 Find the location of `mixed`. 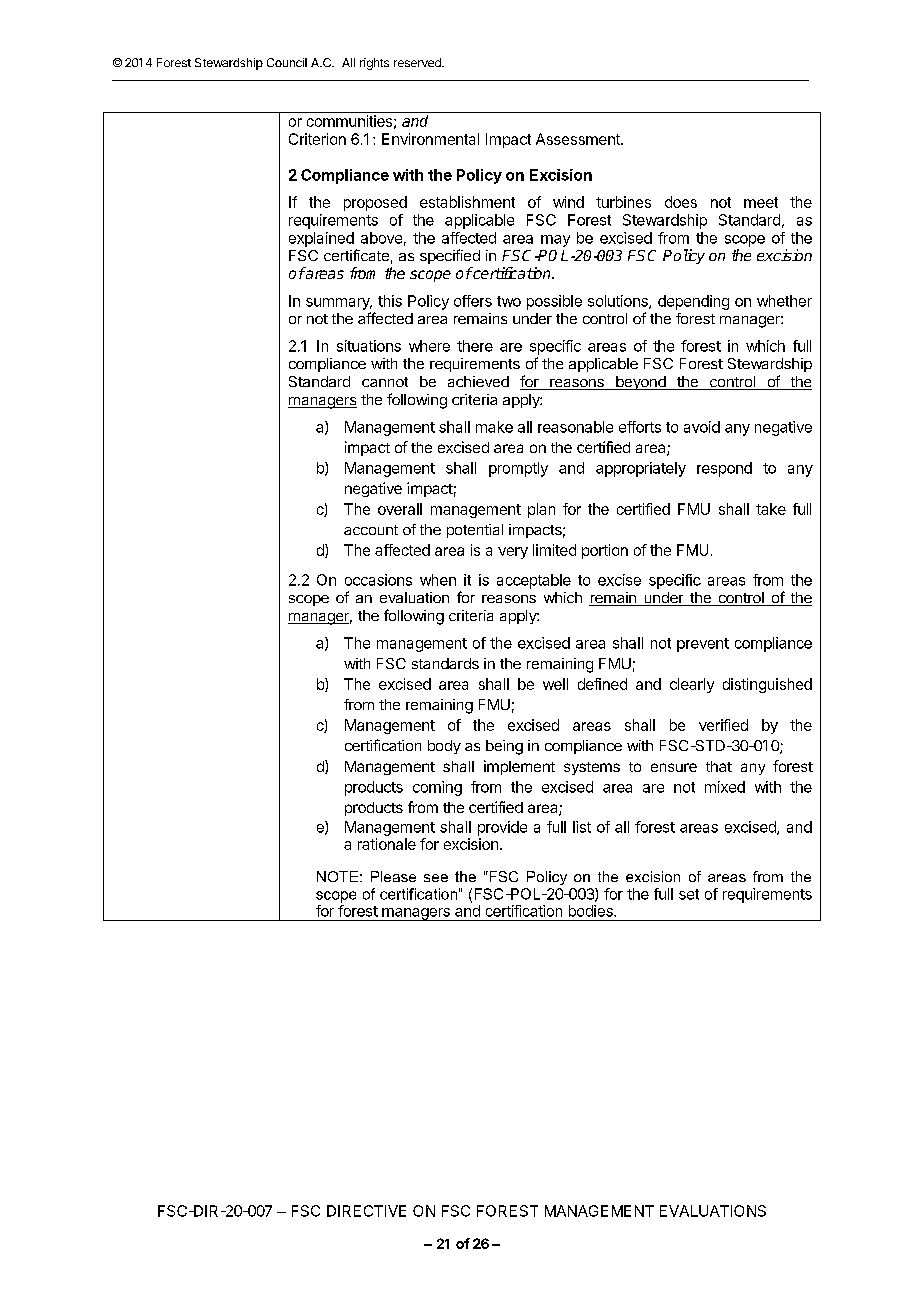

mixed is located at coordinates (725, 787).
